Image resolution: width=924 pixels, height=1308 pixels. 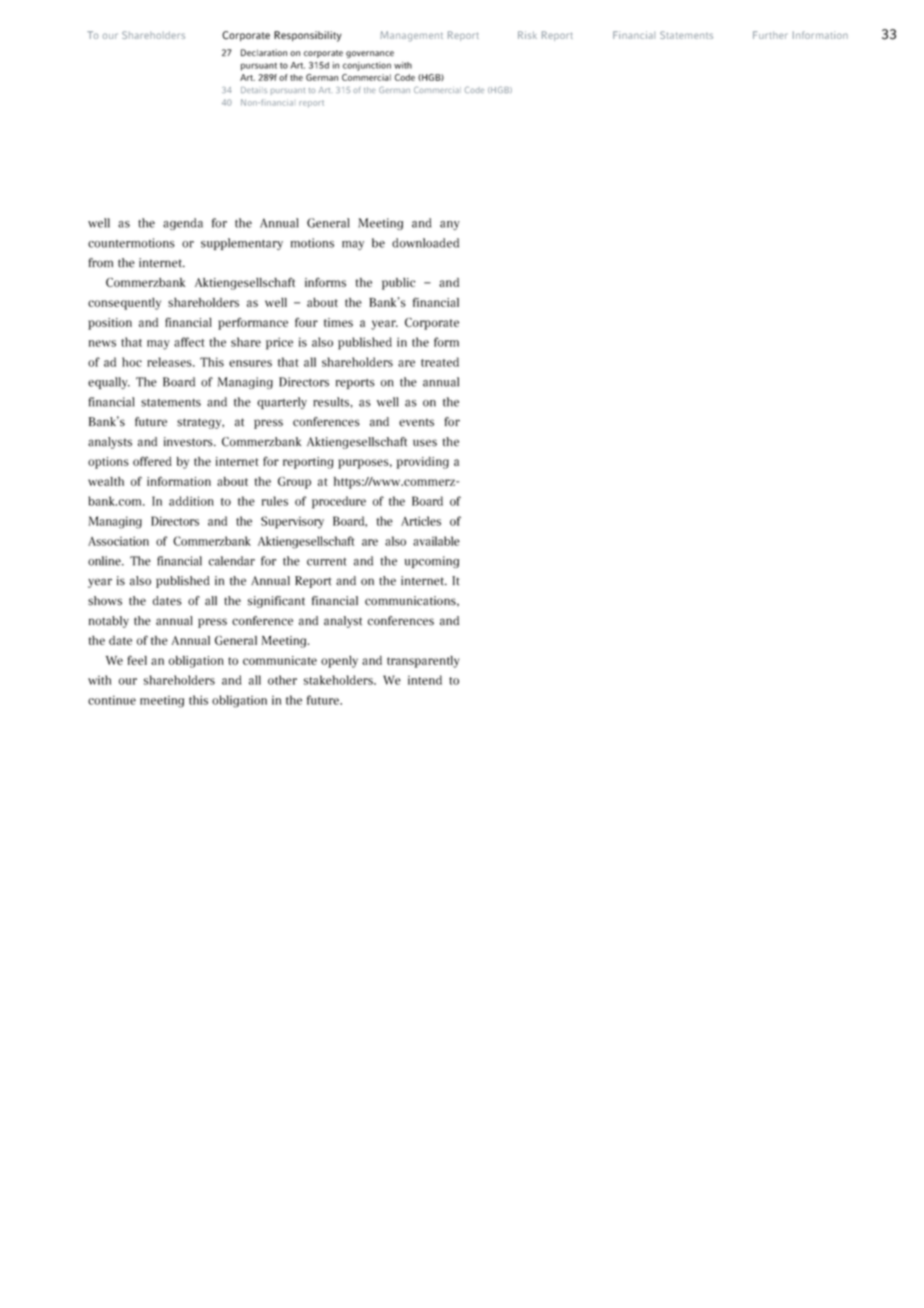 I want to click on providing, so click(x=423, y=463).
